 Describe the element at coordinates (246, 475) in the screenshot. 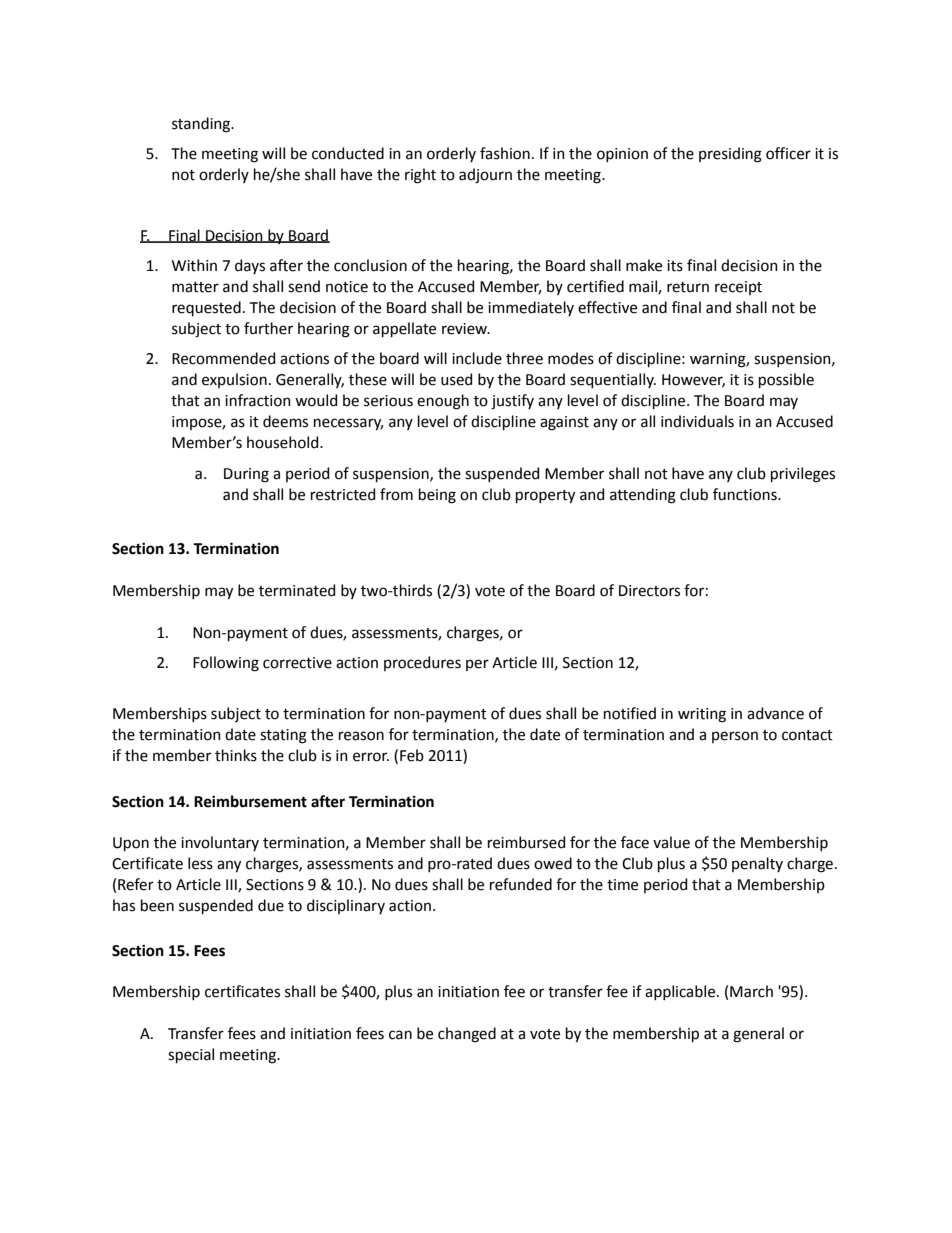

I see `During` at that location.
